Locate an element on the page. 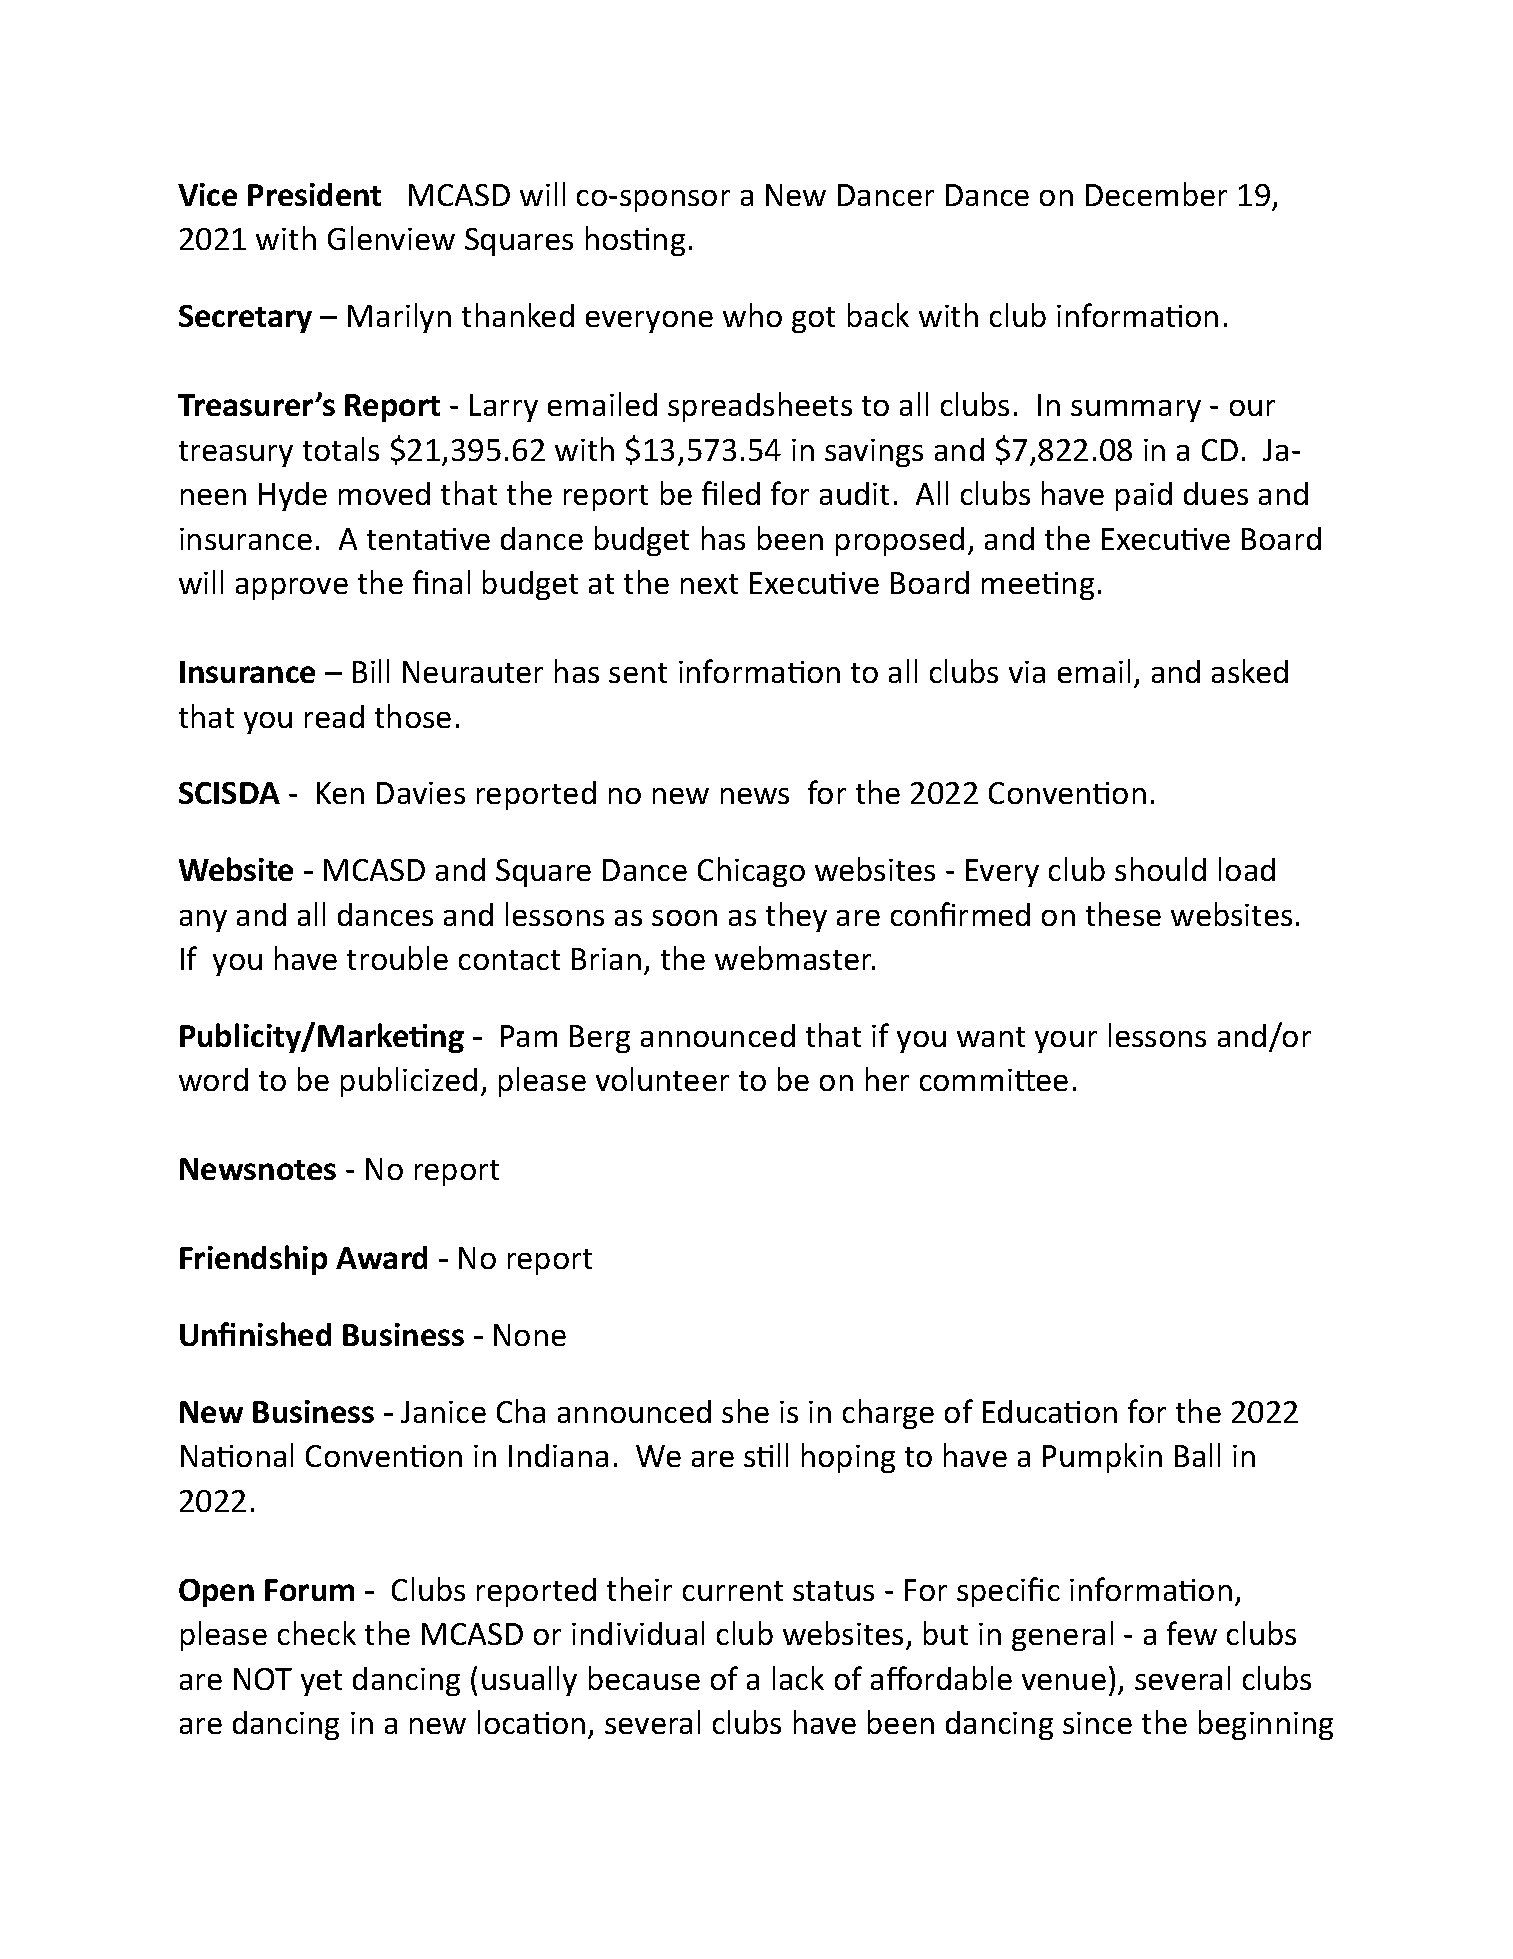 The height and width of the document is (1959, 1513). should is located at coordinates (1160, 869).
